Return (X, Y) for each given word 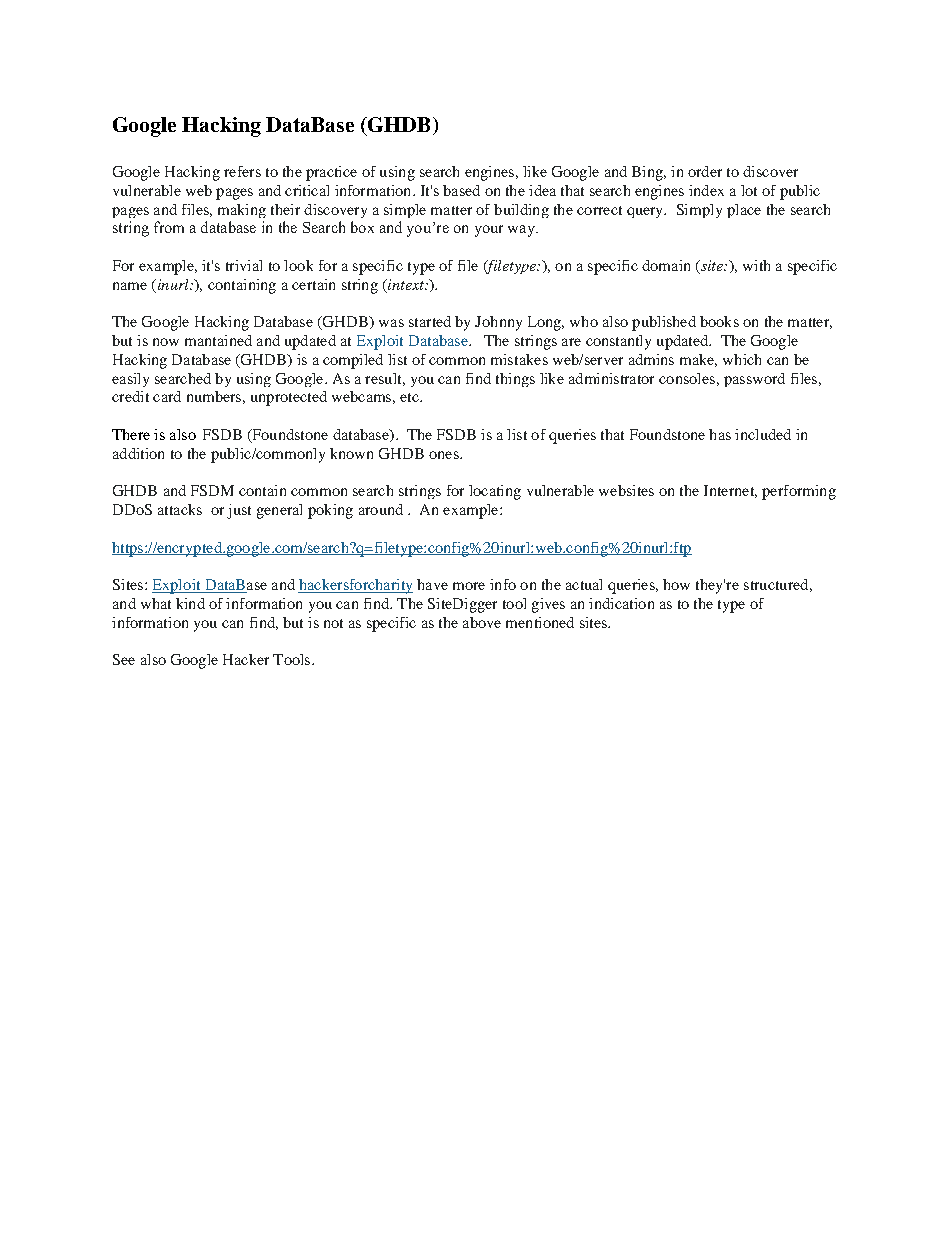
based (461, 190)
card (167, 396)
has (720, 434)
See (124, 659)
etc (410, 397)
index (706, 190)
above (482, 622)
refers (242, 171)
